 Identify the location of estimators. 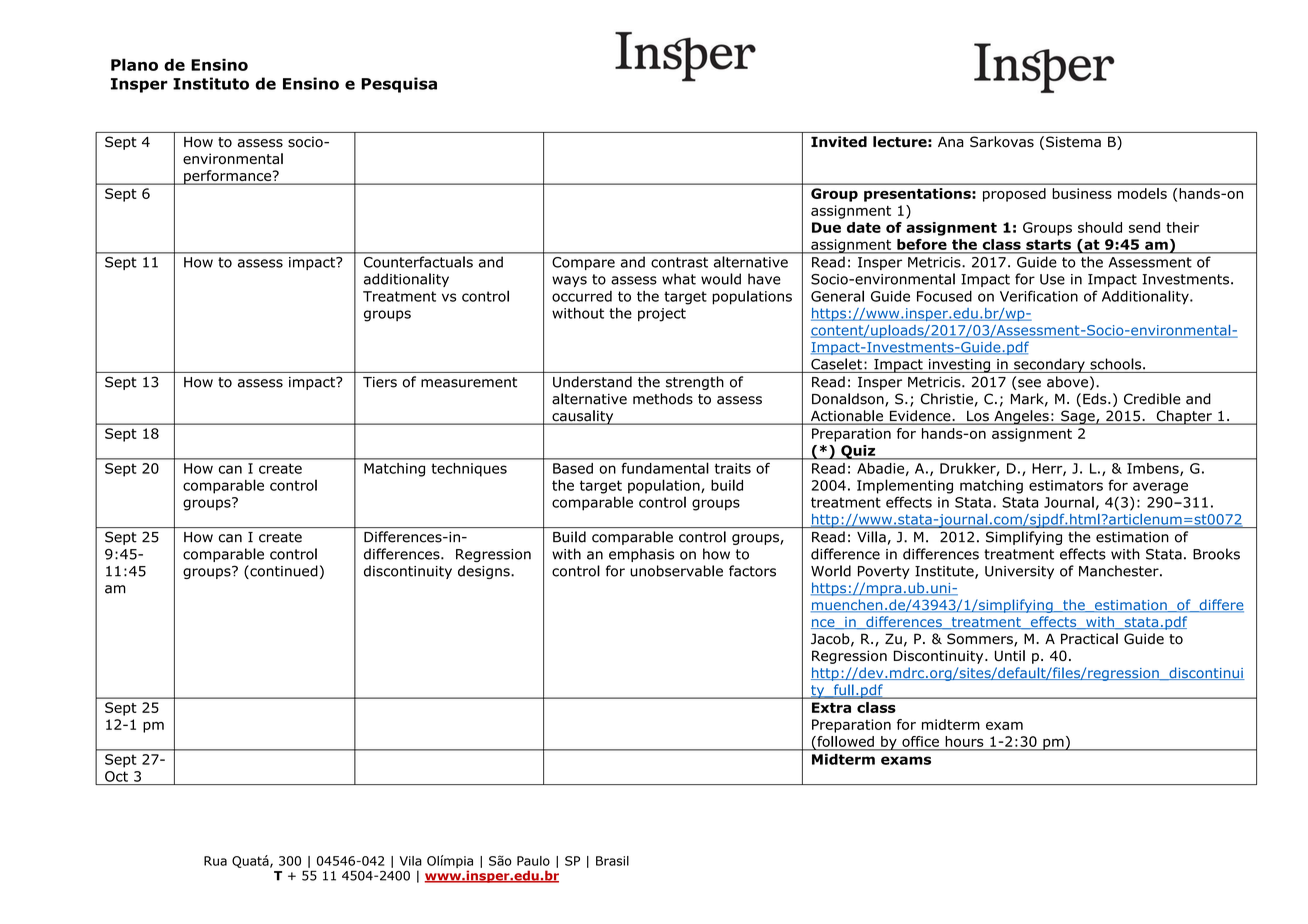
(1066, 485).
